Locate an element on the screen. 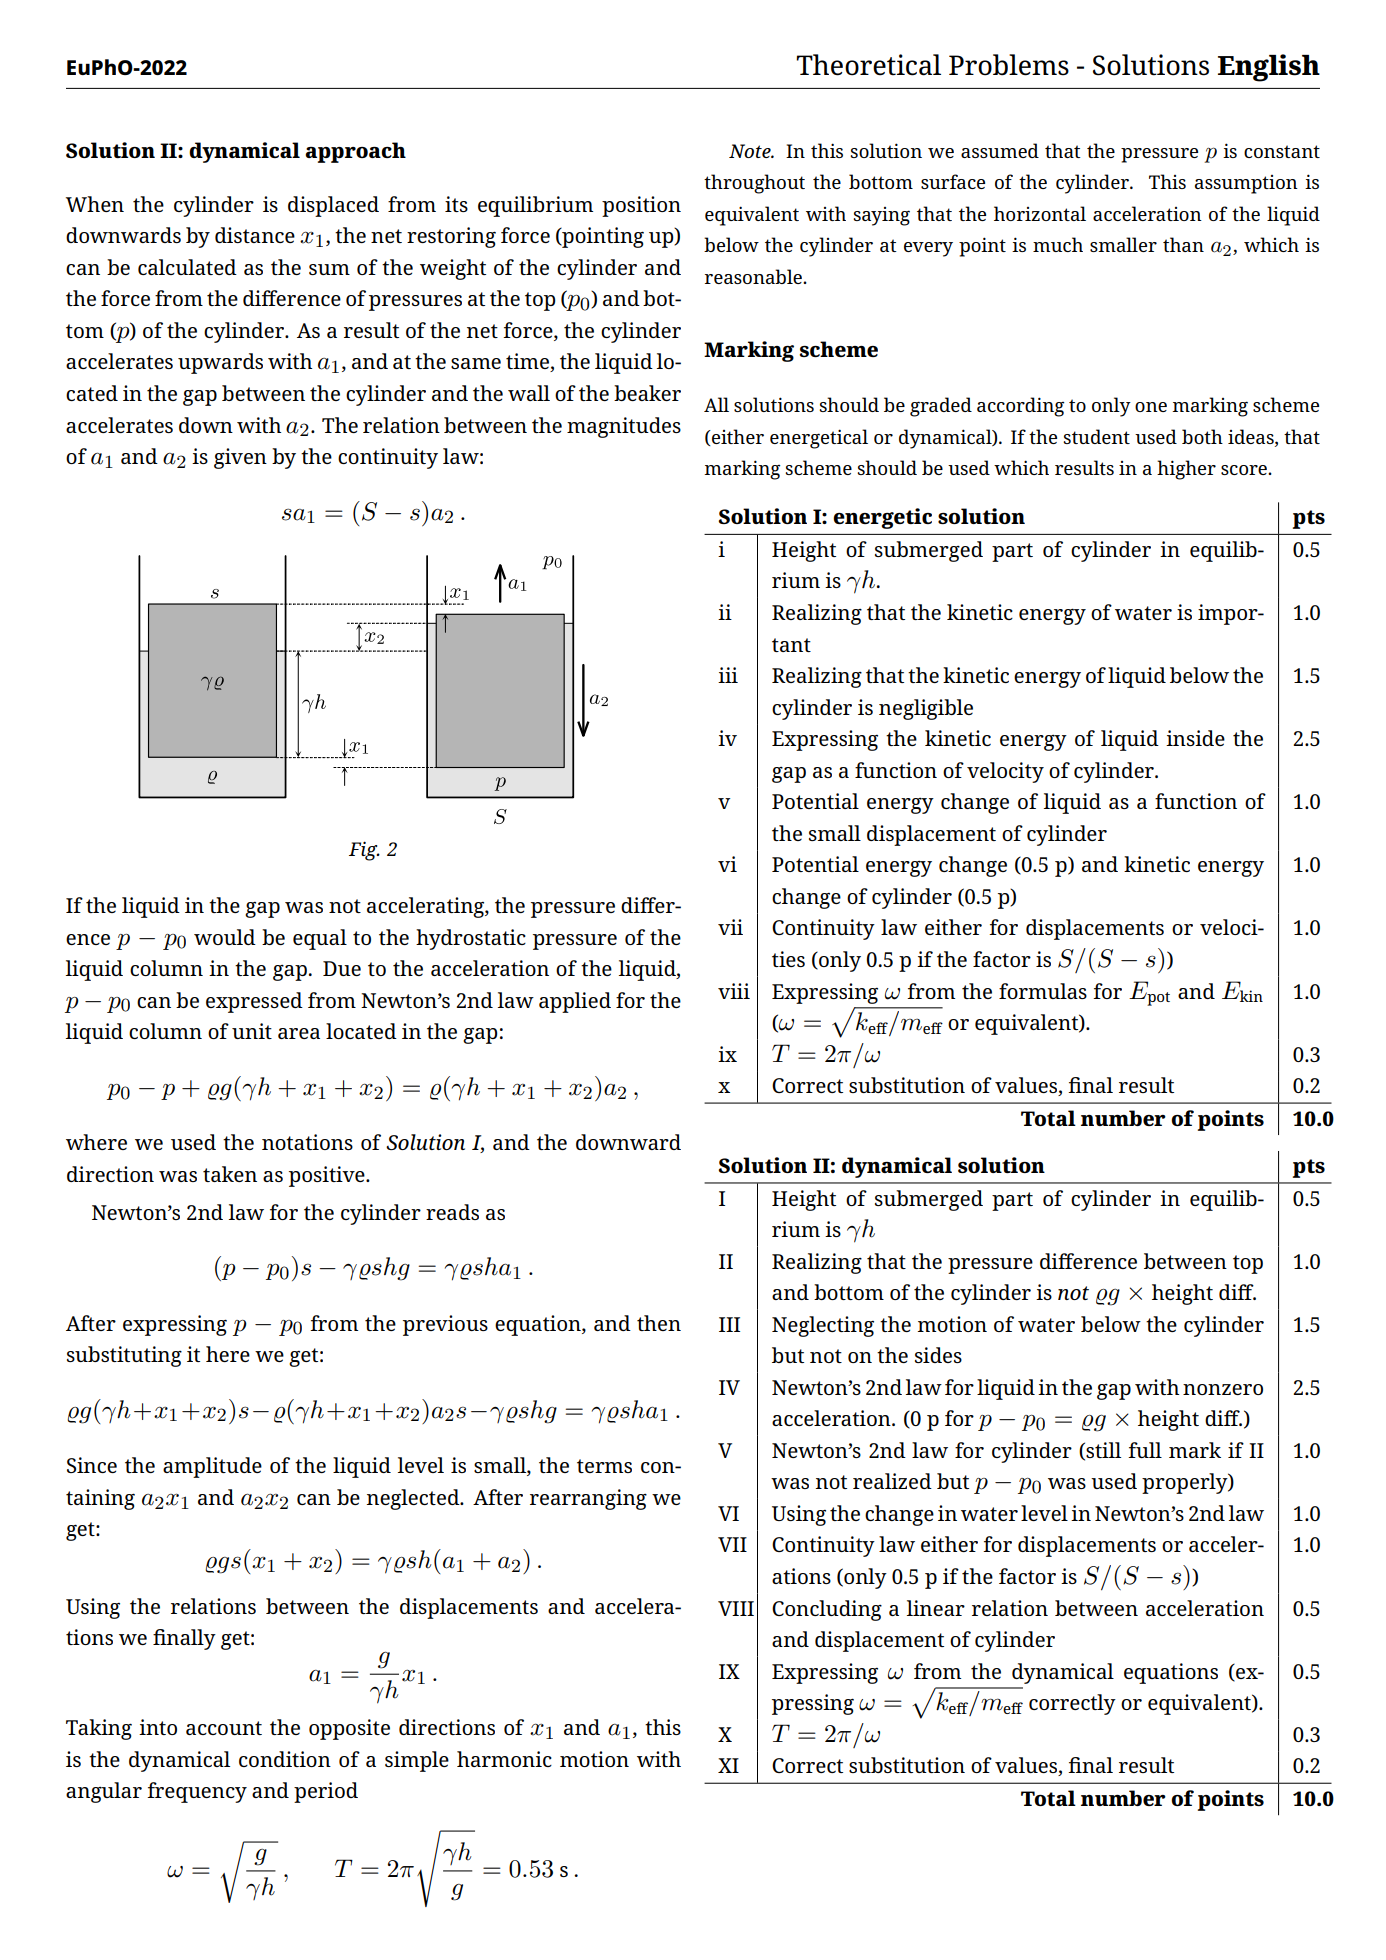 This screenshot has width=1386, height=1960. then is located at coordinates (659, 1323).
